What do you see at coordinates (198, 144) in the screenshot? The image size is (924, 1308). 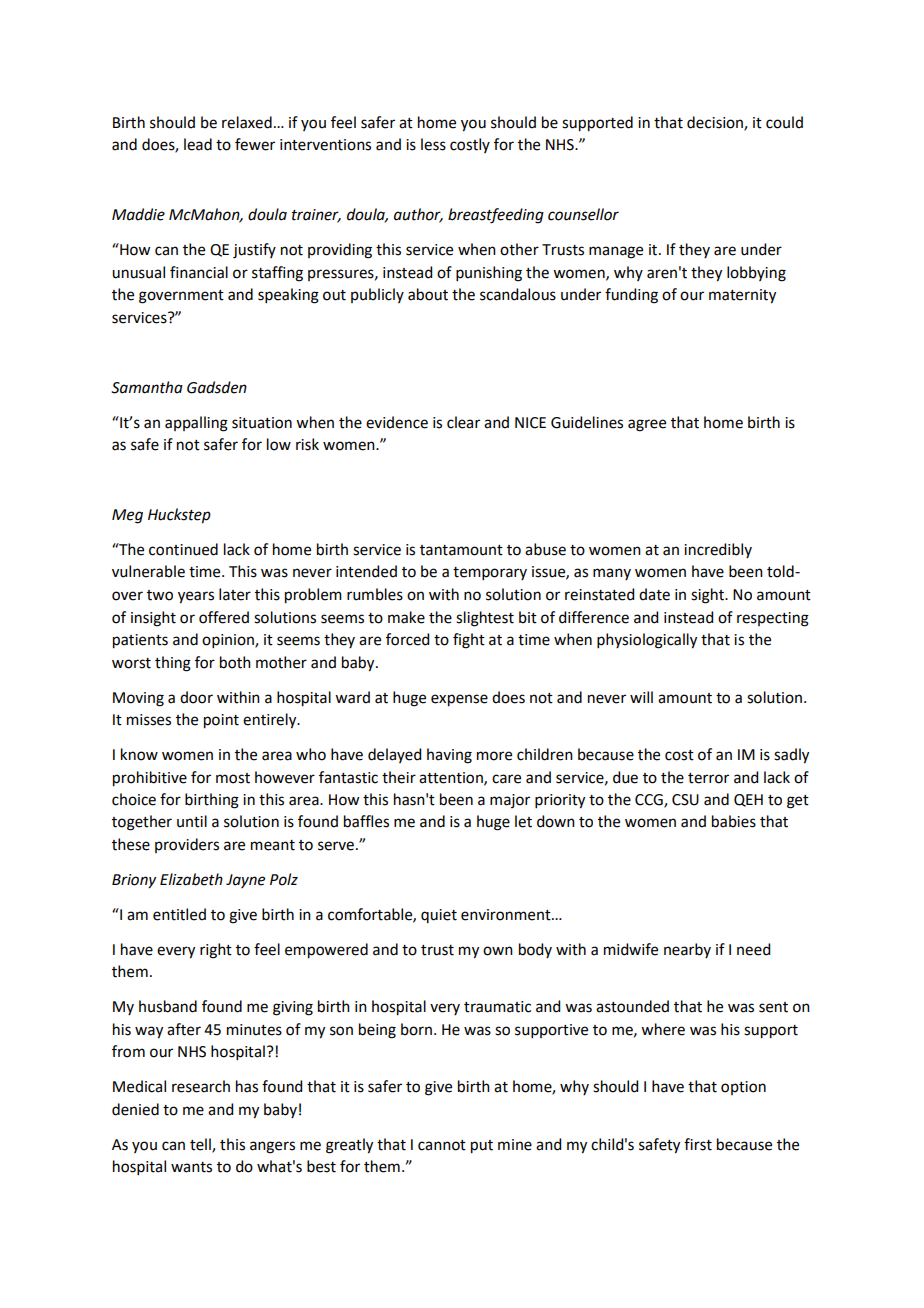 I see `lead` at bounding box center [198, 144].
